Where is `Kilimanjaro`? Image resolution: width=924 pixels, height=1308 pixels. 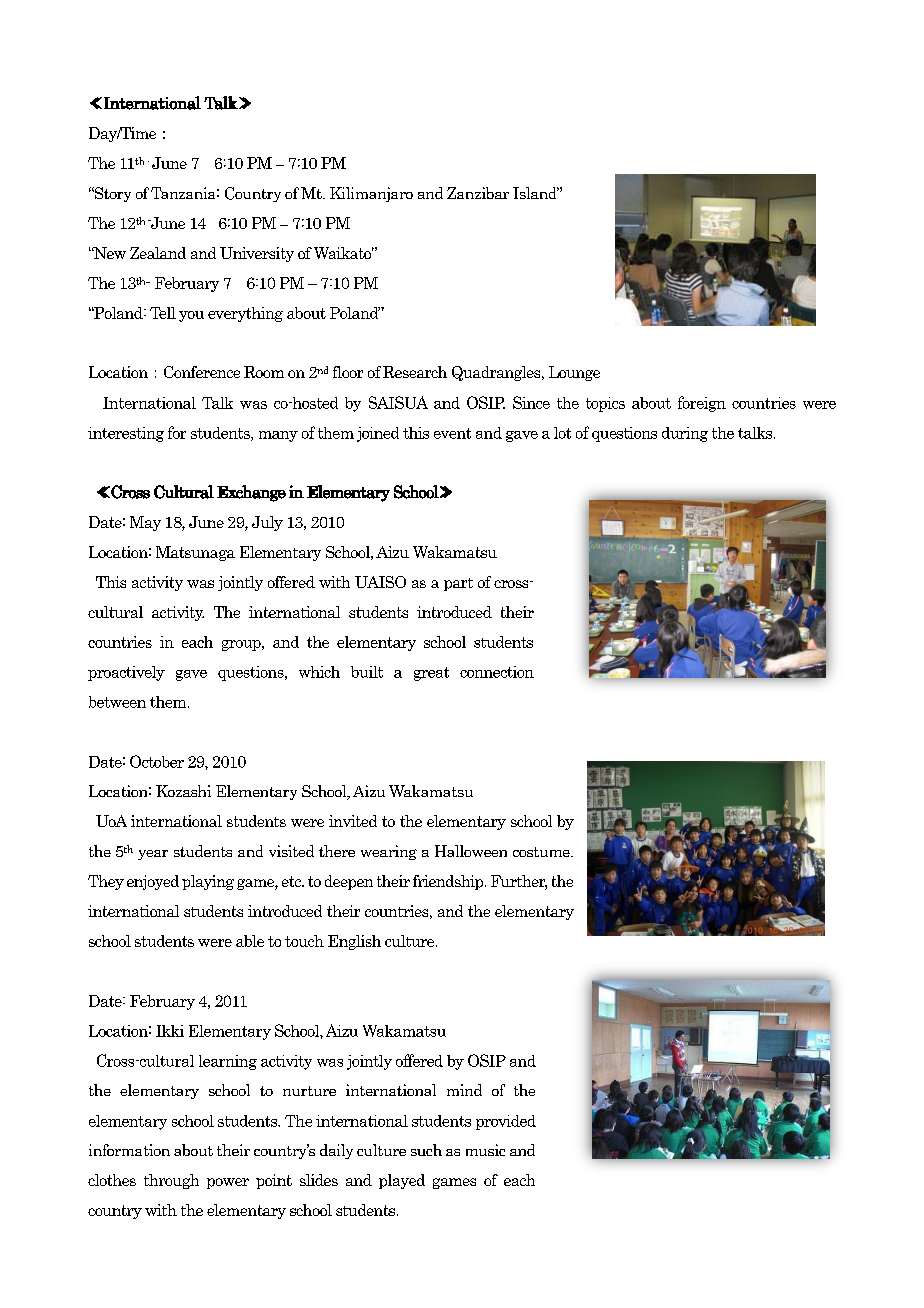
Kilimanjaro is located at coordinates (371, 194).
